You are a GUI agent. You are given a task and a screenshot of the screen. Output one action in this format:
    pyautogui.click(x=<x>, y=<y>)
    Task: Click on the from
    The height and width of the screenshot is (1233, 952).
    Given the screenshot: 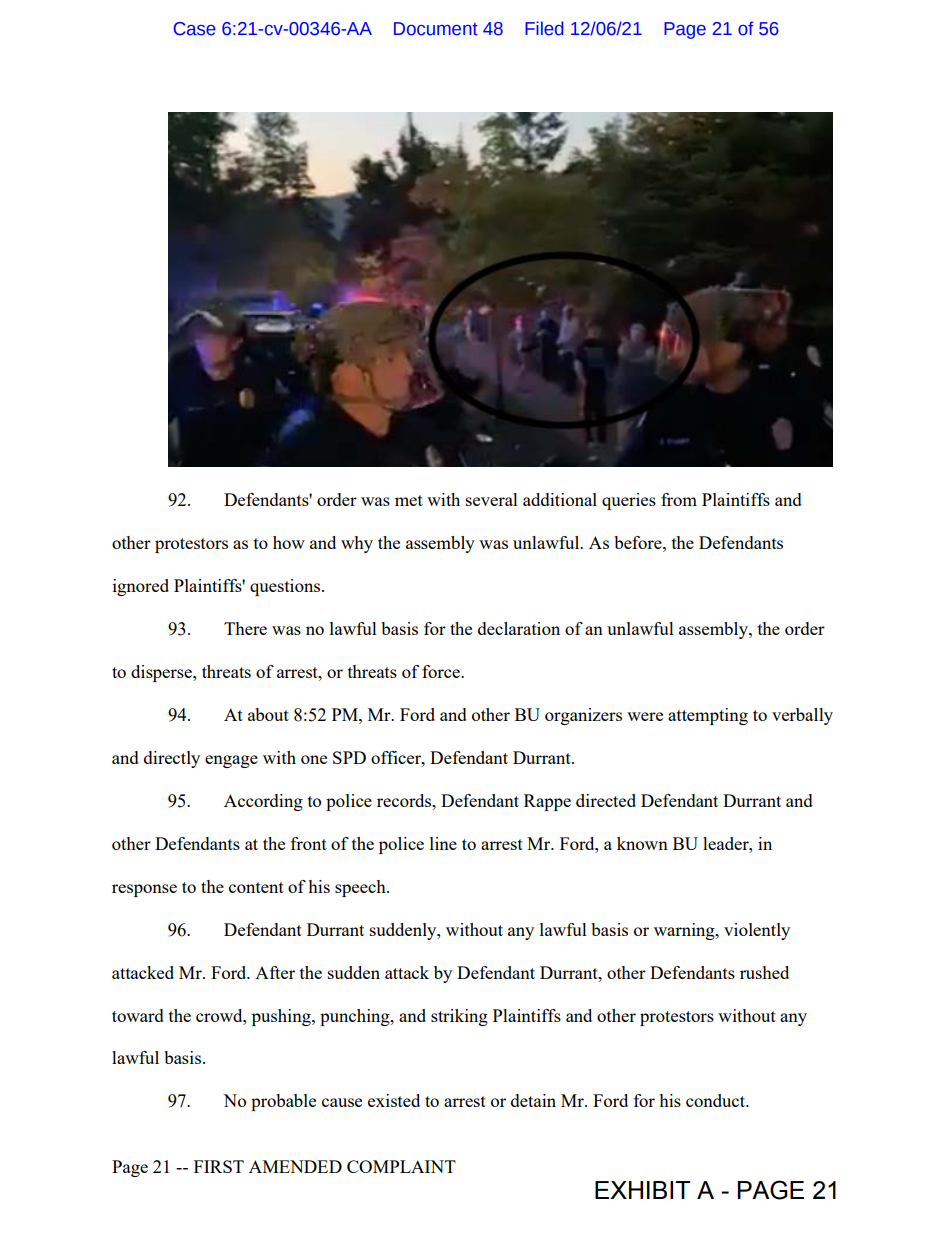 What is the action you would take?
    pyautogui.click(x=679, y=499)
